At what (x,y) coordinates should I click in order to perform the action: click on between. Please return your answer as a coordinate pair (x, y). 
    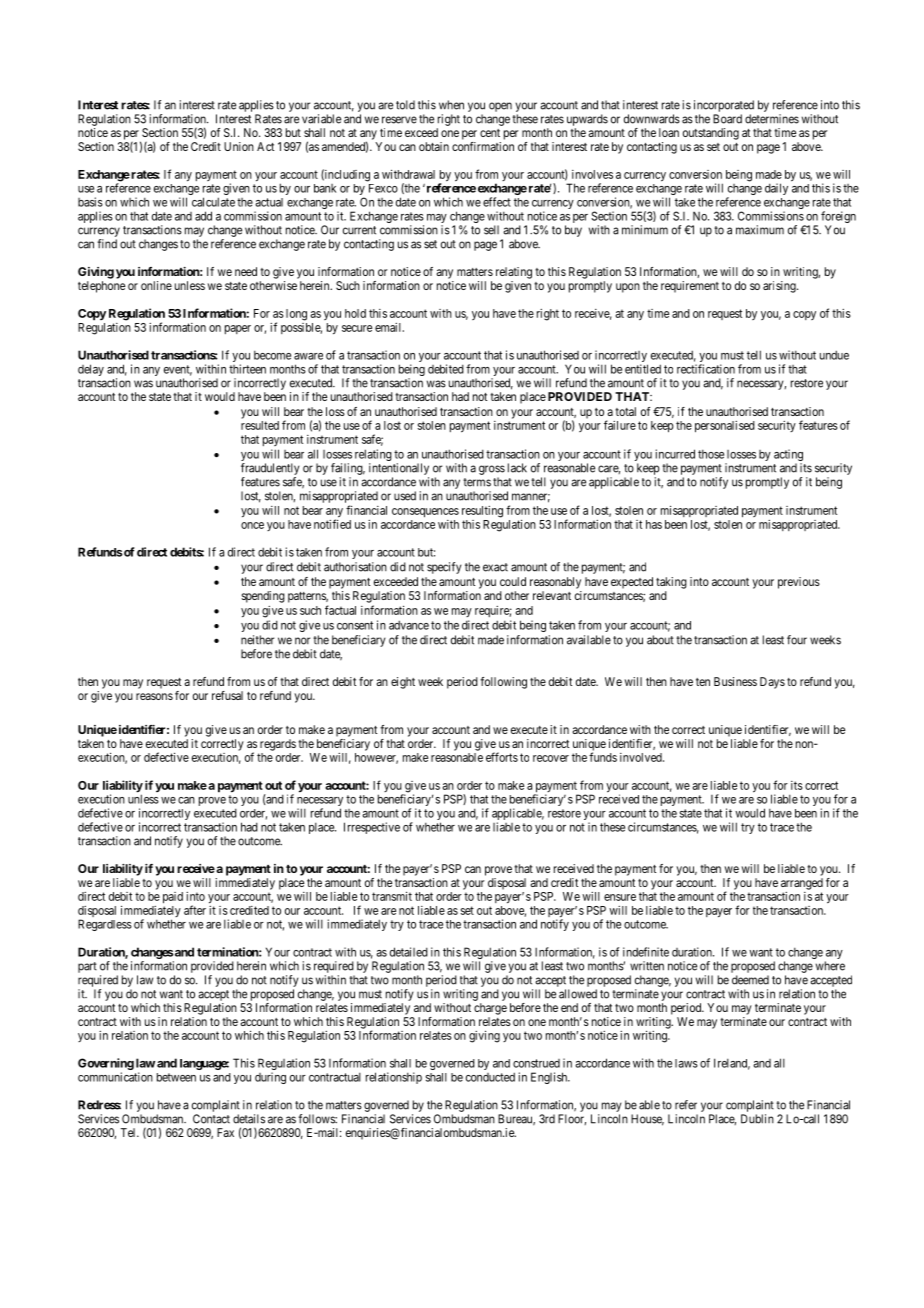
    Looking at the image, I should click on (176, 1077).
